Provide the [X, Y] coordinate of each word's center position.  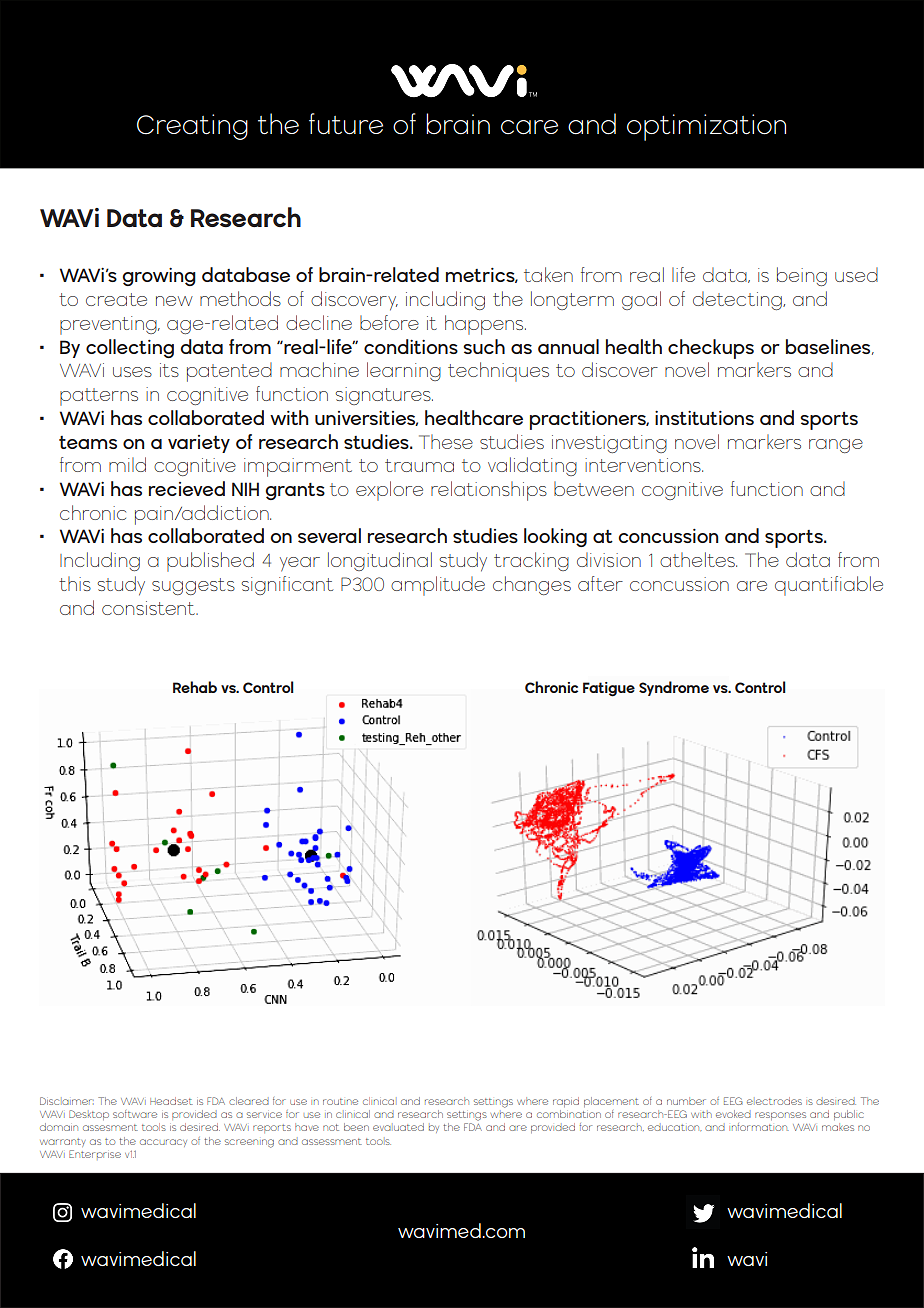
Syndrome [674, 688]
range [836, 446]
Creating [192, 127]
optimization [706, 127]
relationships [489, 491]
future [346, 124]
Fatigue [609, 689]
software [135, 1114]
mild [127, 464]
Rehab [195, 687]
